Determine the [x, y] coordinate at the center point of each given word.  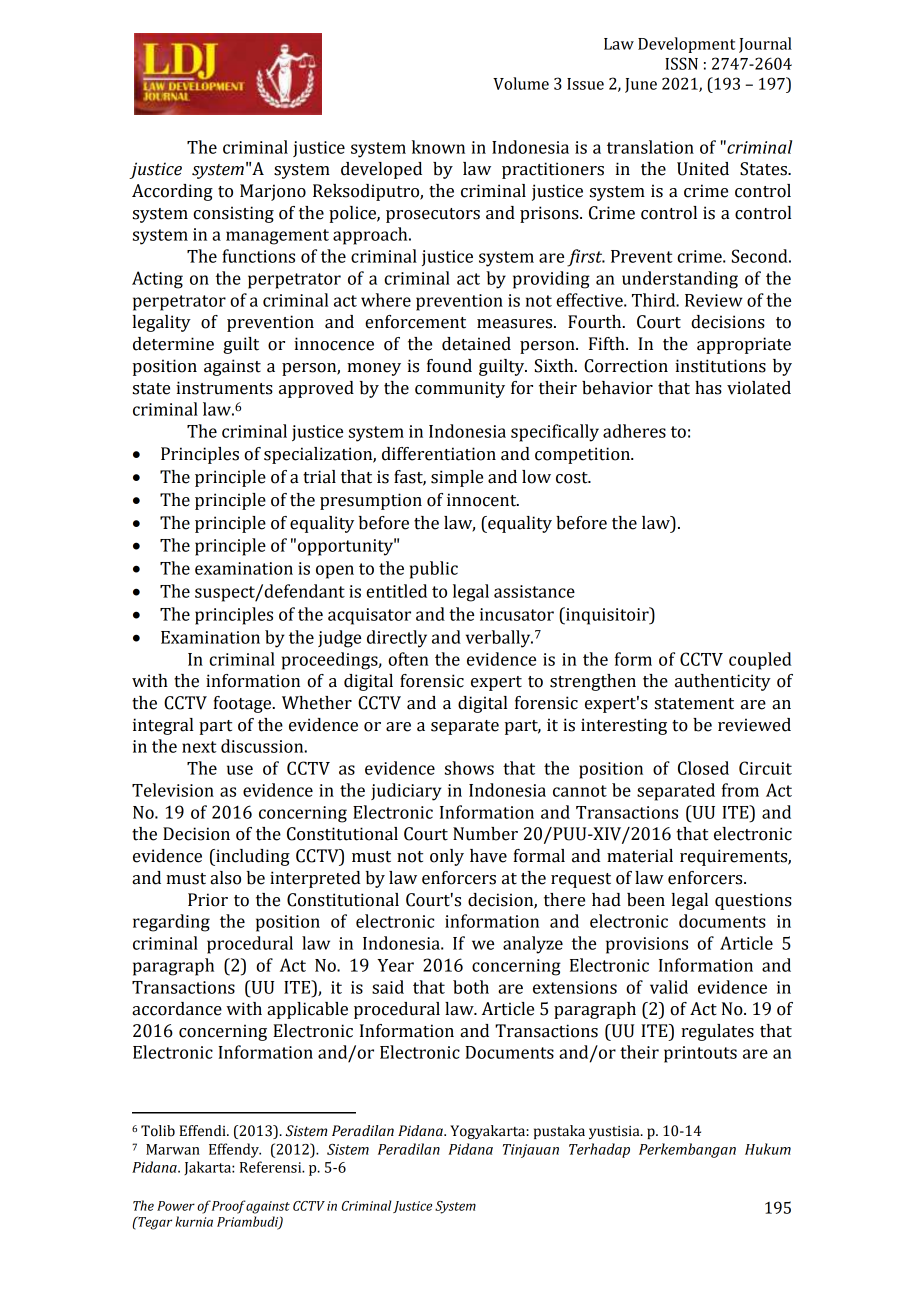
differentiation [439, 454]
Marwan [173, 1149]
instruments [224, 388]
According [172, 192]
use [240, 770]
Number [485, 834]
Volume [521, 83]
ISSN [681, 63]
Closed [703, 768]
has [708, 388]
